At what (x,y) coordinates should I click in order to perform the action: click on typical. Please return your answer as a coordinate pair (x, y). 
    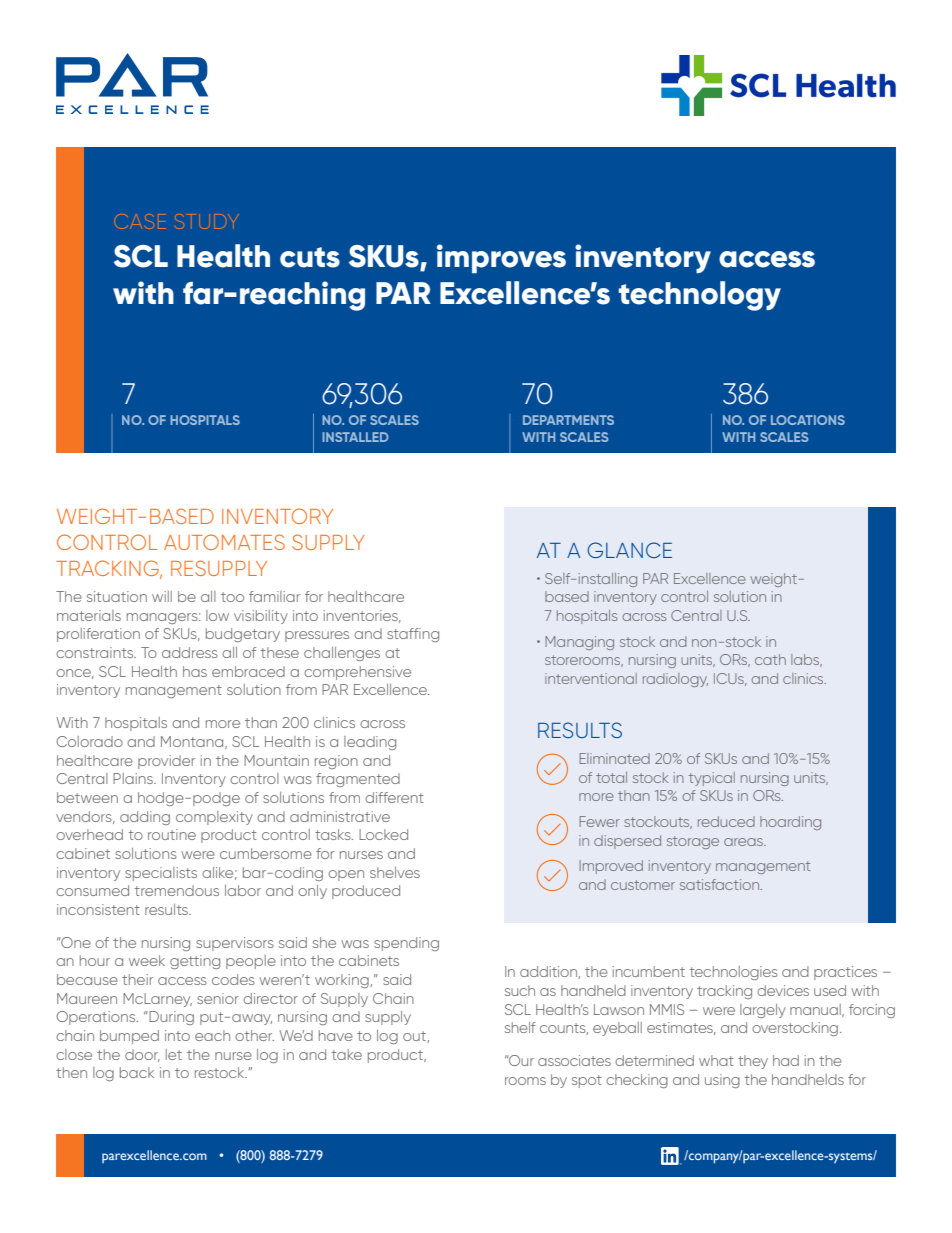
    Looking at the image, I should click on (712, 779).
